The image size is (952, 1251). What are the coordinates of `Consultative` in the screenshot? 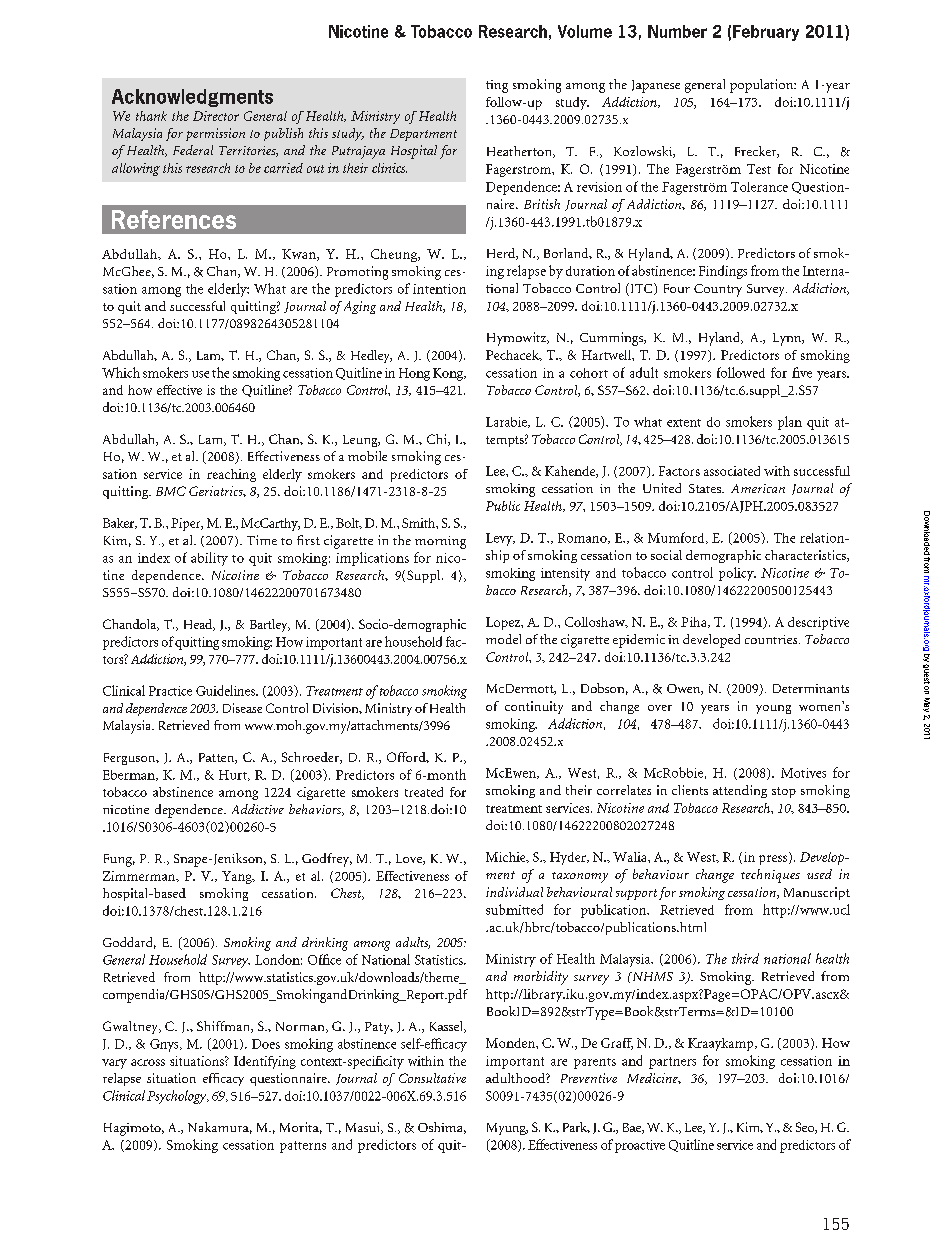 It's located at (432, 1078).
